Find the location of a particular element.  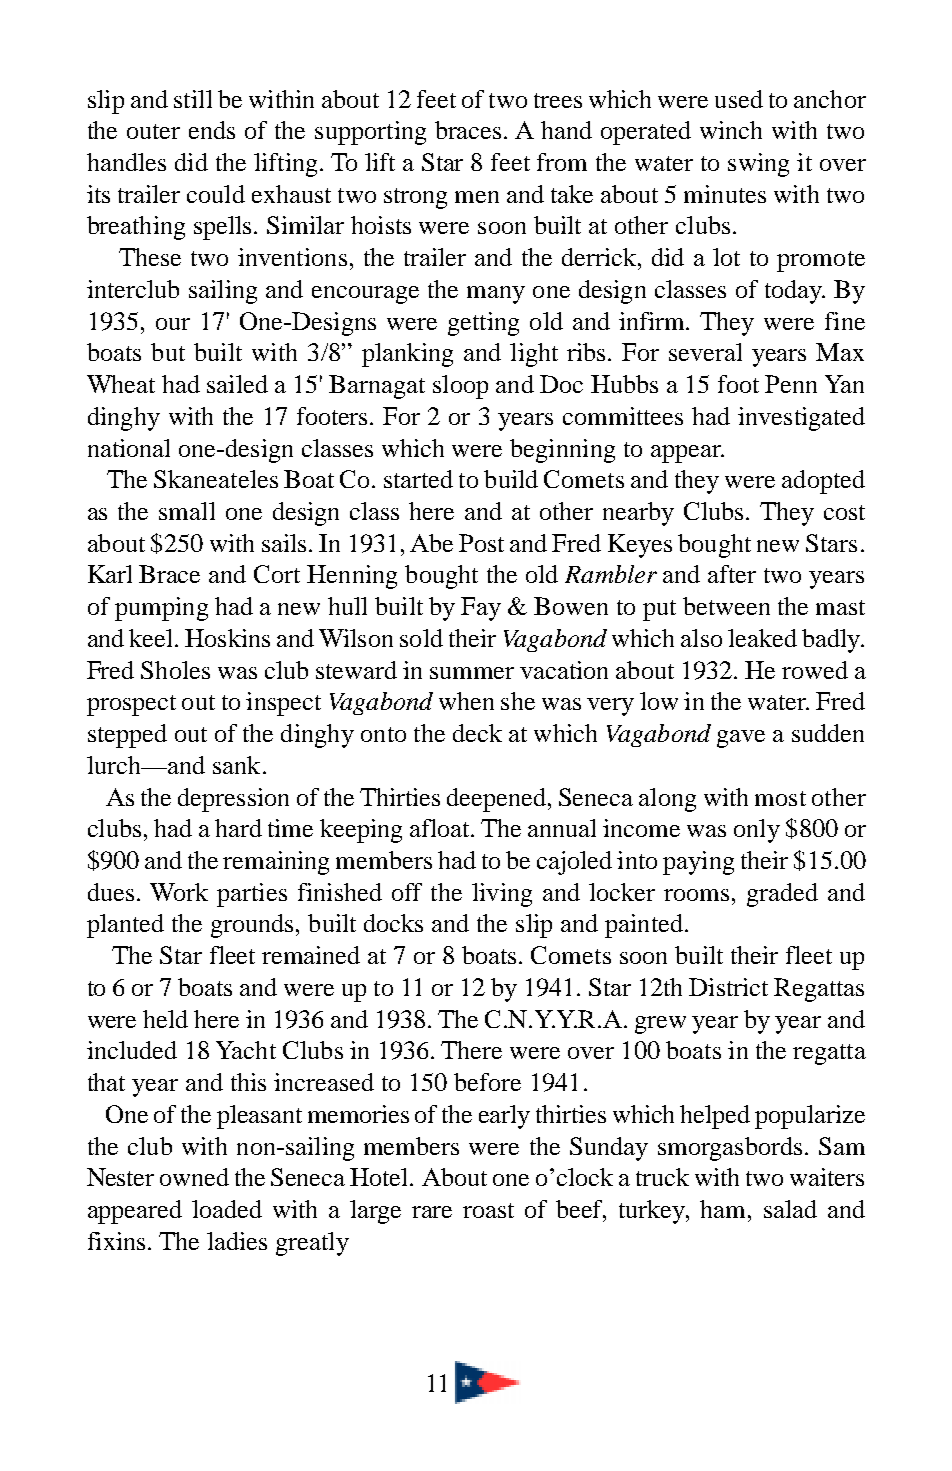

Penn is located at coordinates (791, 384).
